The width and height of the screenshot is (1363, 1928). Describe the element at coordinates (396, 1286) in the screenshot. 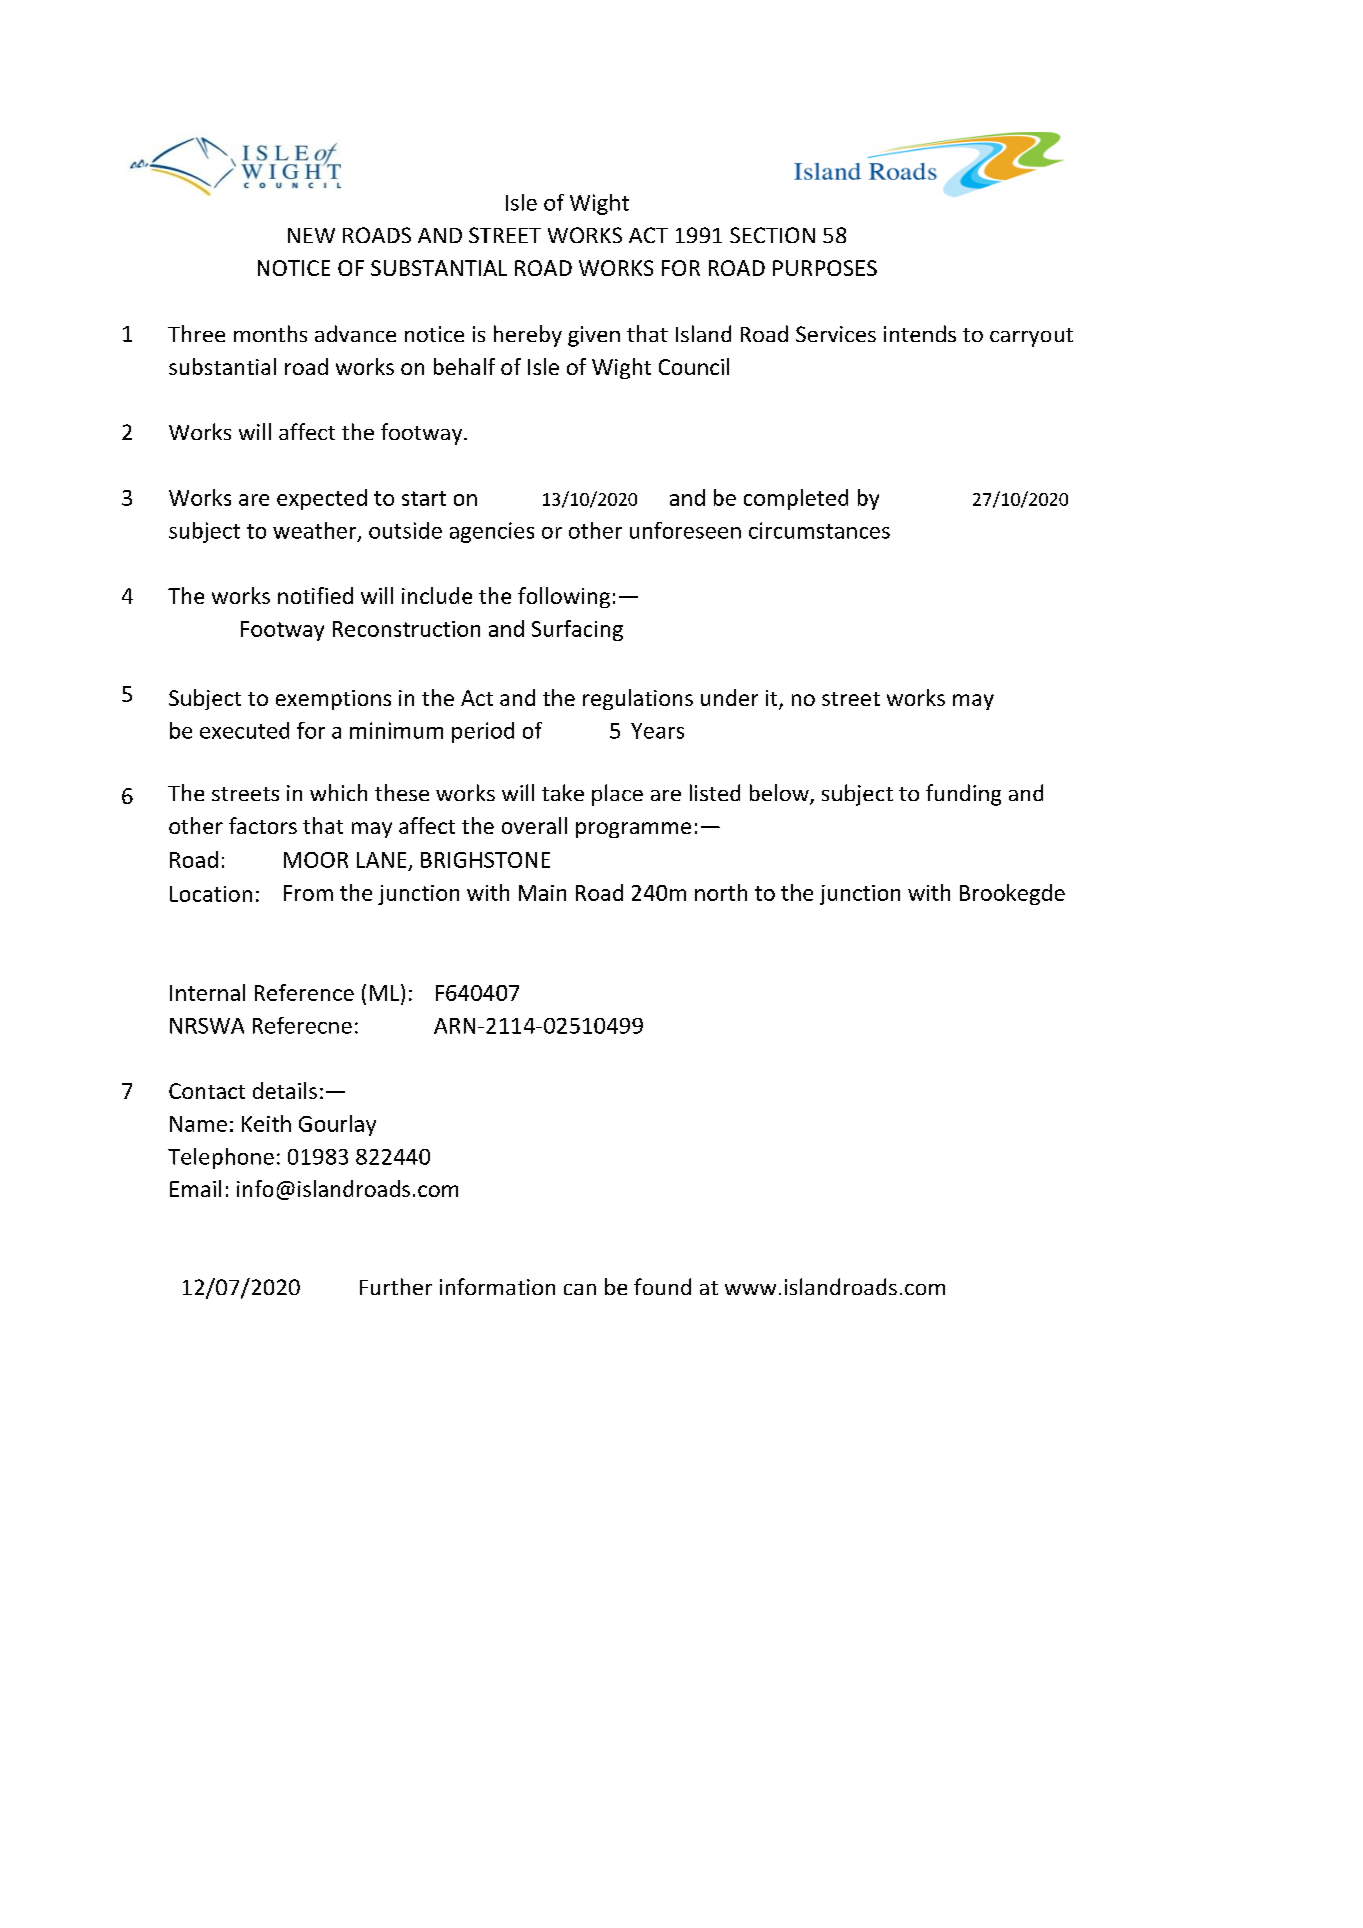

I see `Further` at that location.
